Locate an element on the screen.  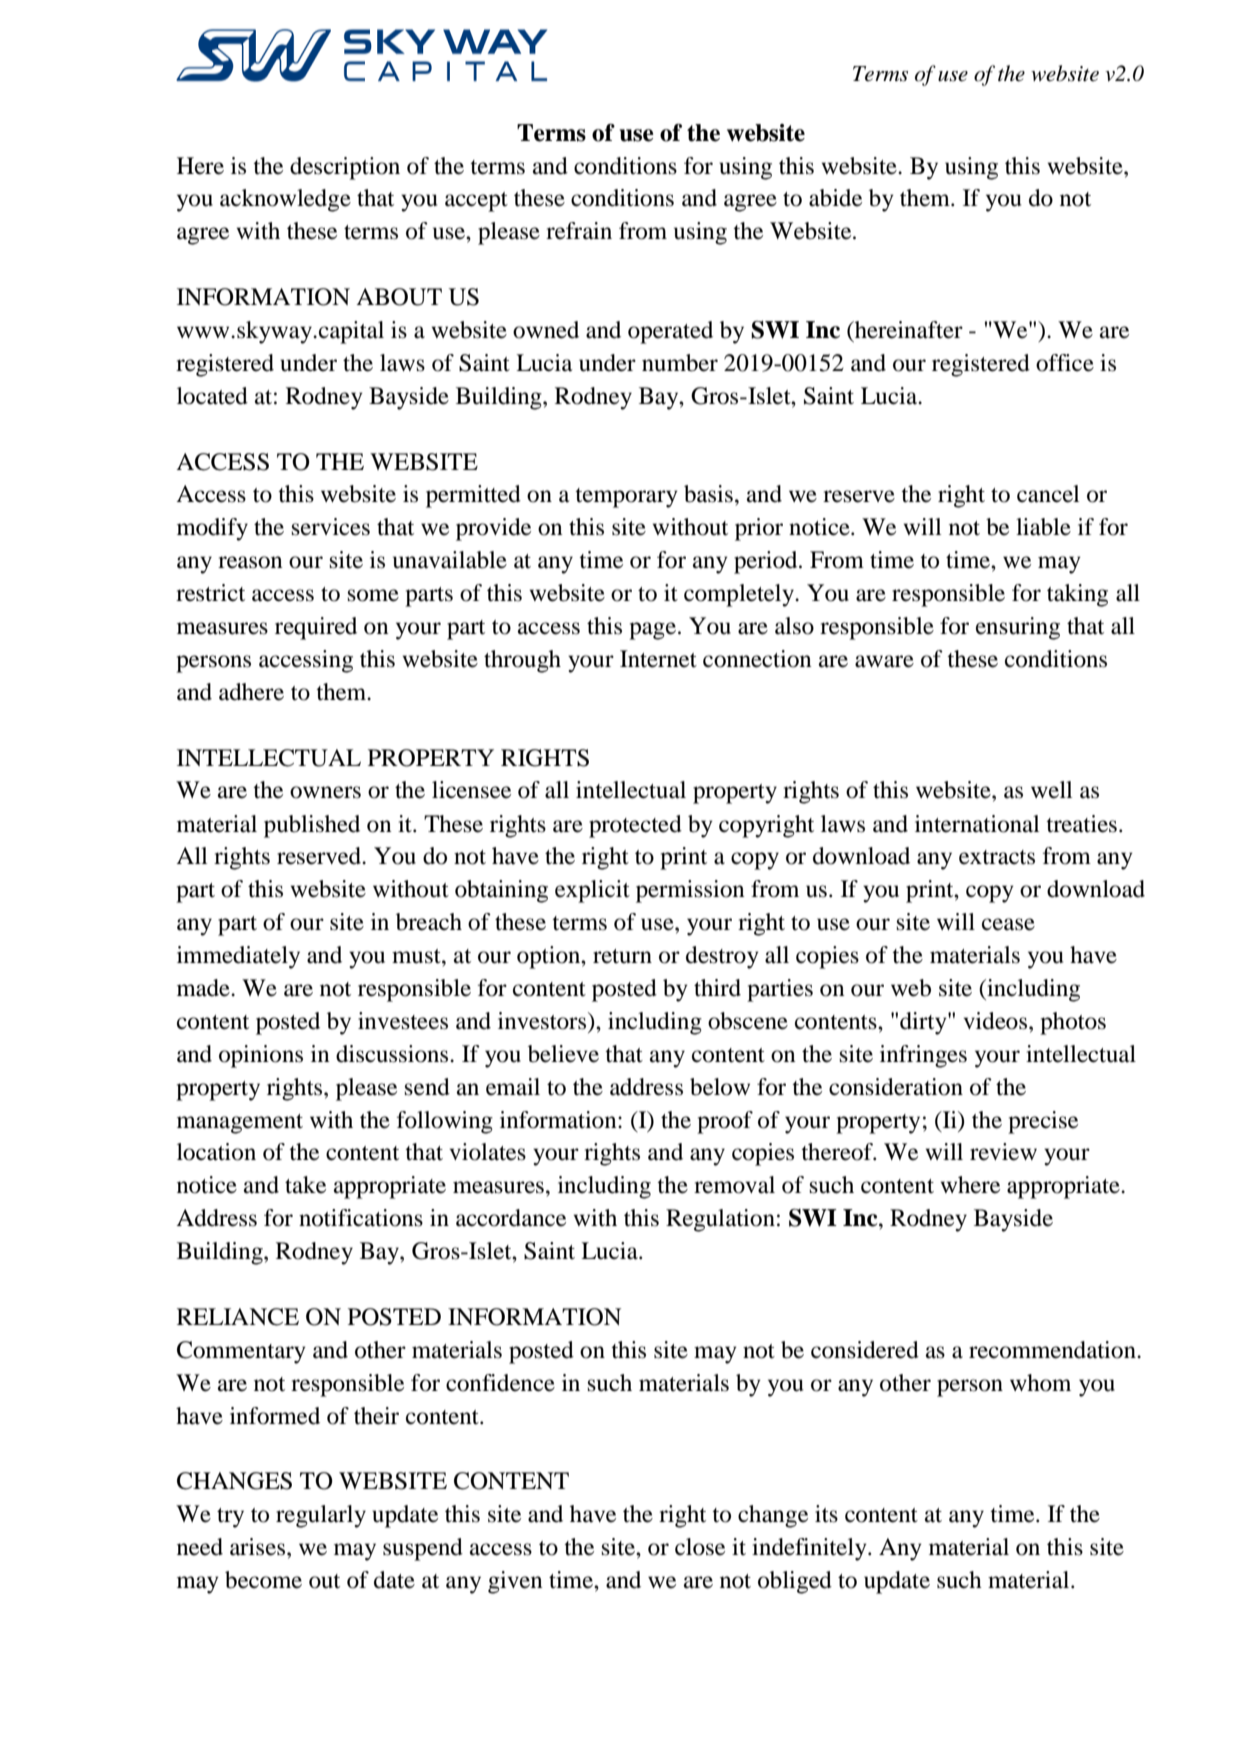
explicit is located at coordinates (592, 891).
